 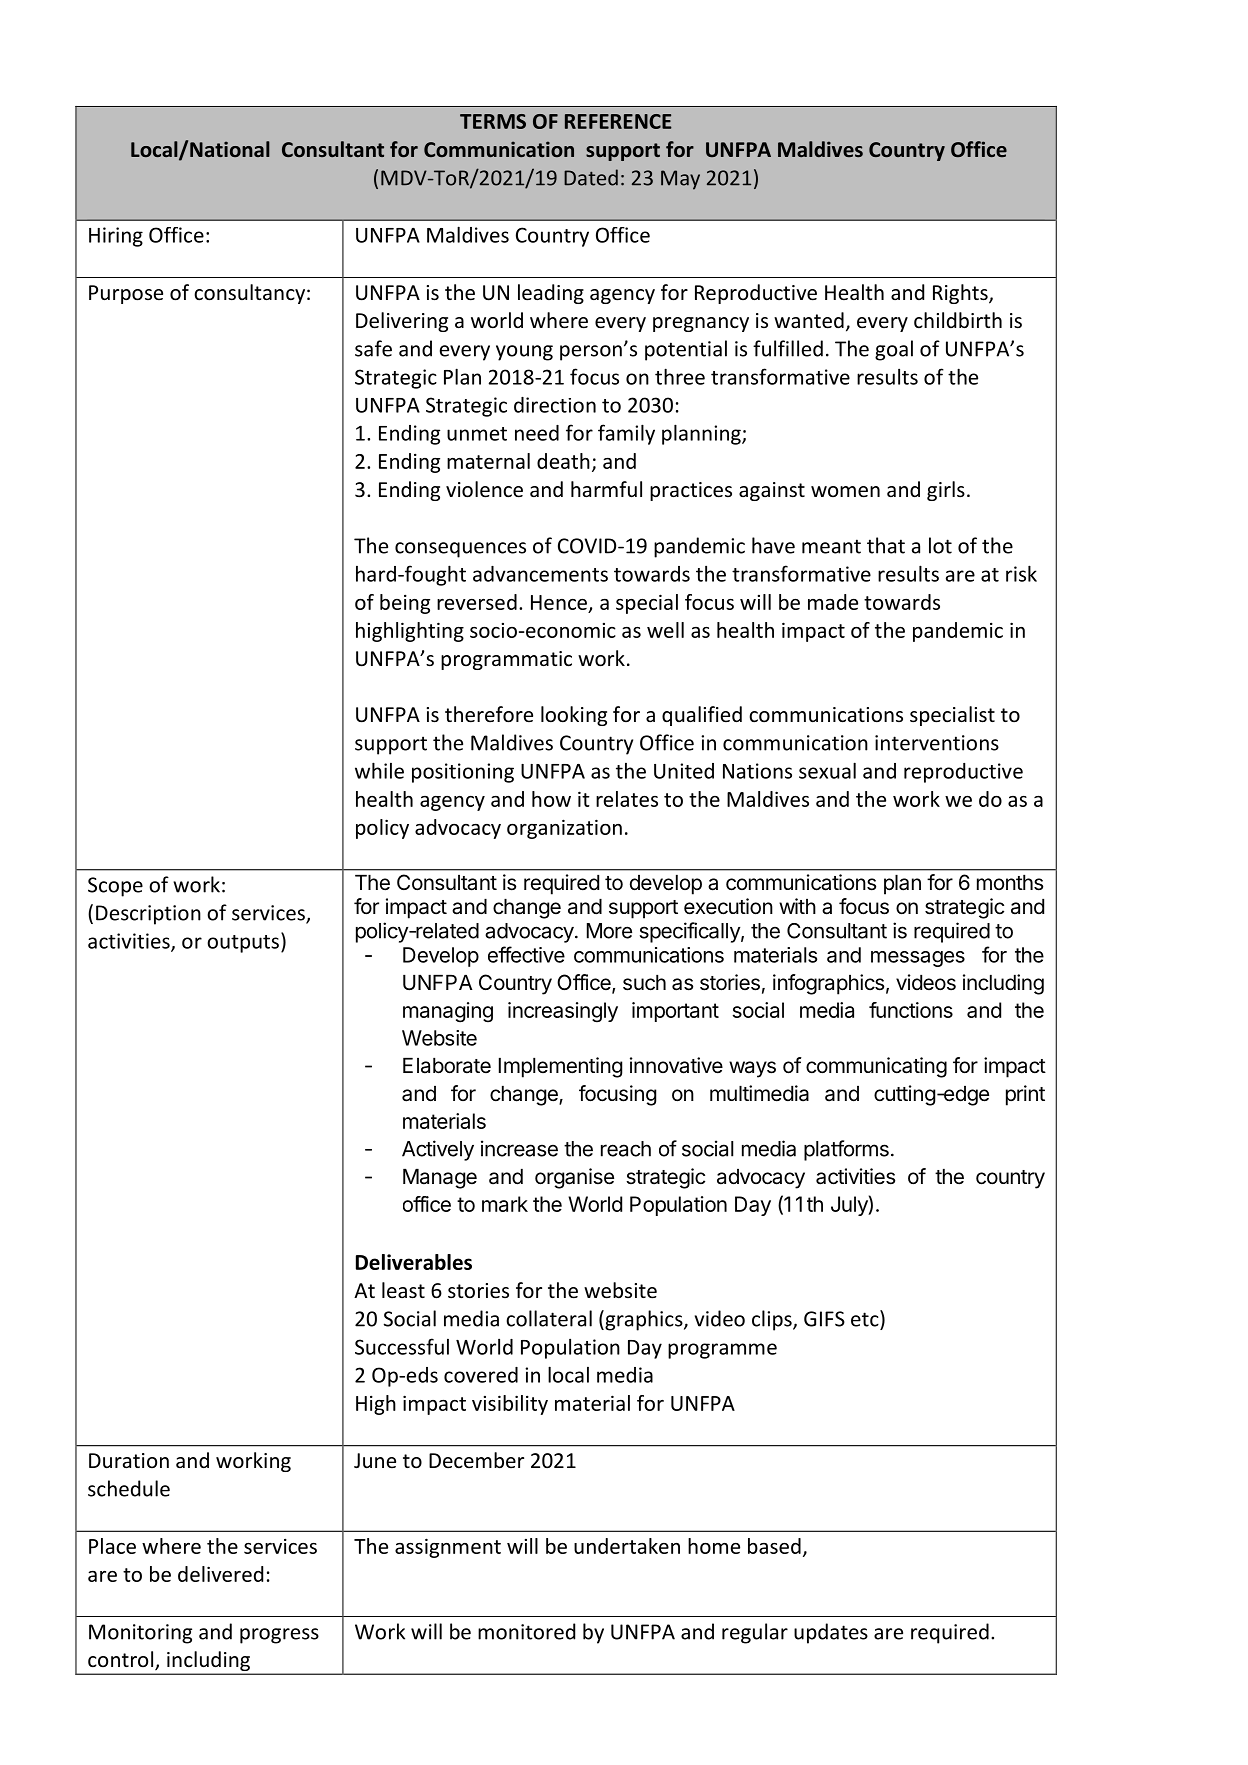 I want to click on delivered, so click(x=220, y=1574).
